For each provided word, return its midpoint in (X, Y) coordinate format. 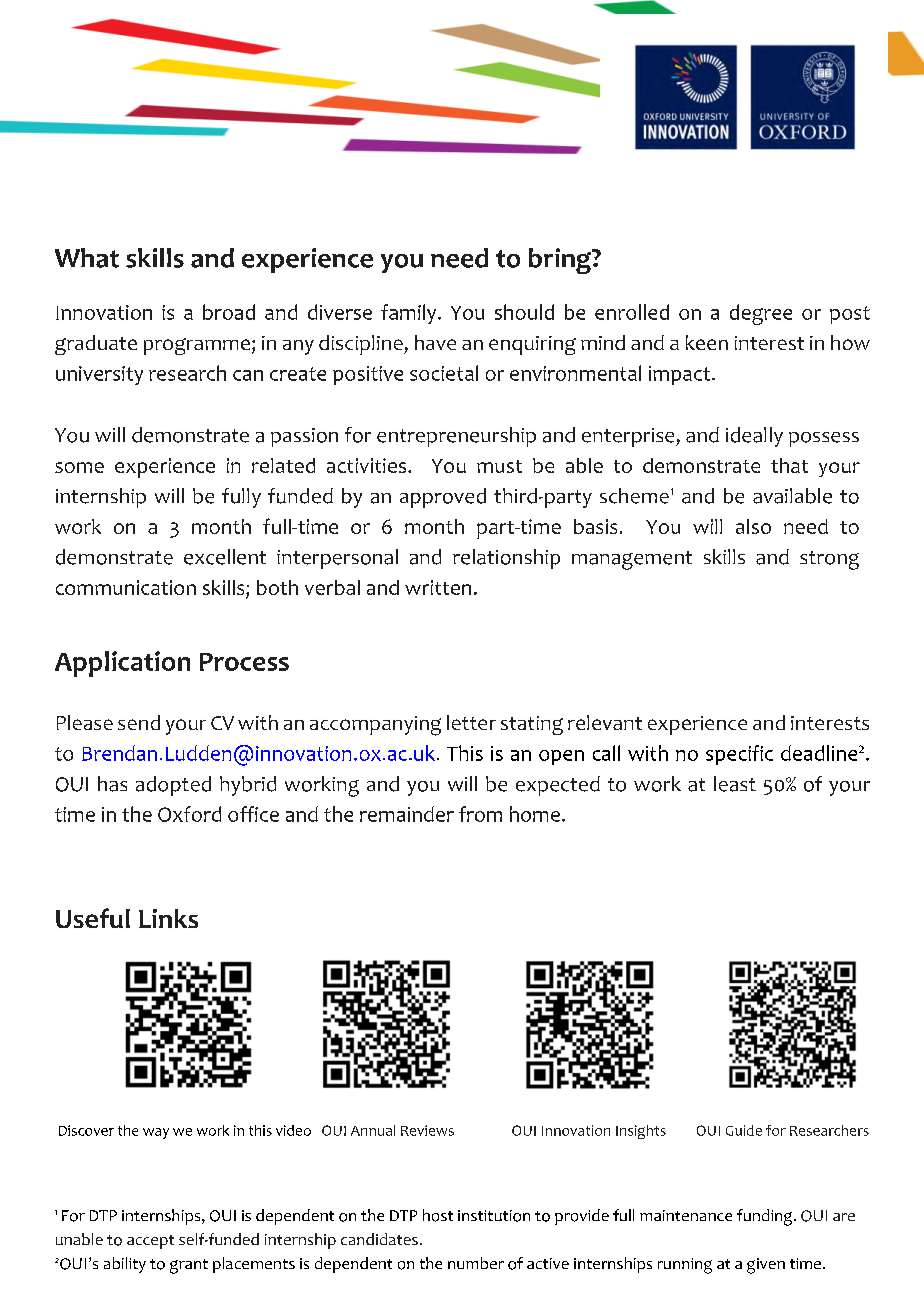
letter (471, 722)
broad (229, 312)
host (438, 1215)
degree (761, 314)
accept (150, 1242)
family (410, 314)
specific (739, 755)
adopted (173, 786)
